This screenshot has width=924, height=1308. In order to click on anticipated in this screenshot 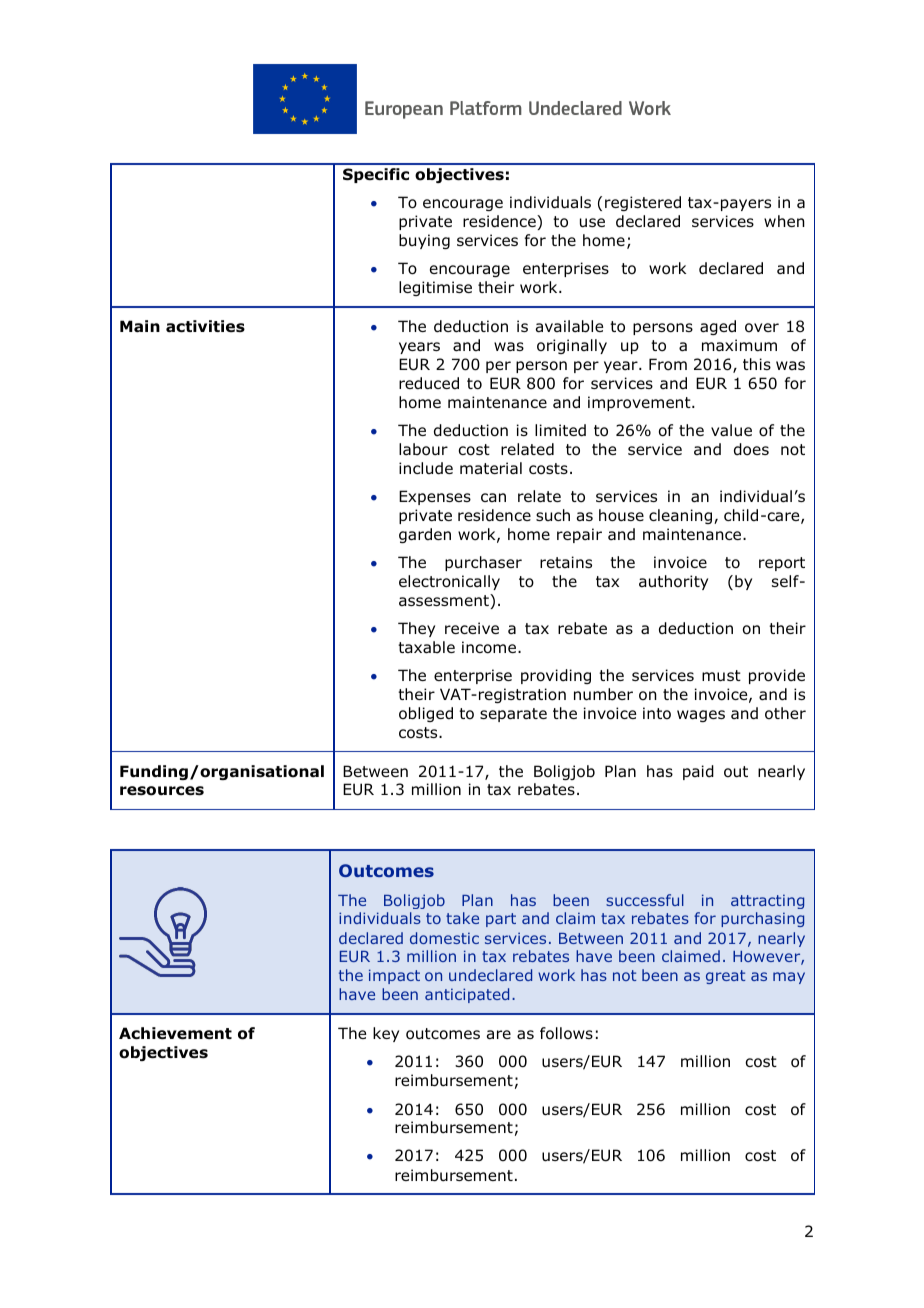, I will do `click(467, 995)`.
